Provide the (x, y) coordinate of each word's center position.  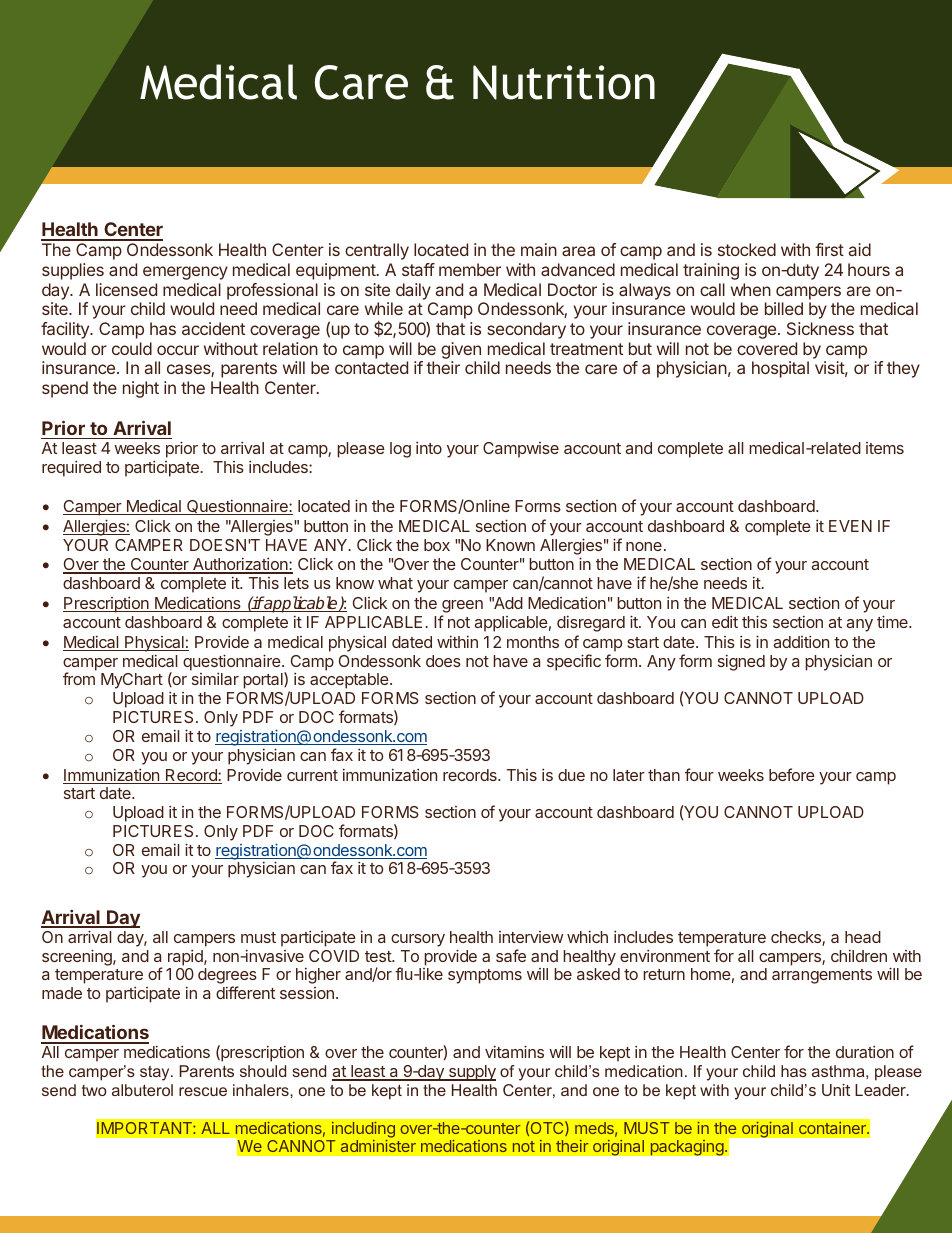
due (571, 775)
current (312, 775)
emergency (185, 273)
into (429, 447)
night (141, 389)
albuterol (142, 1090)
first (829, 249)
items (885, 448)
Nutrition (564, 82)
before (792, 774)
